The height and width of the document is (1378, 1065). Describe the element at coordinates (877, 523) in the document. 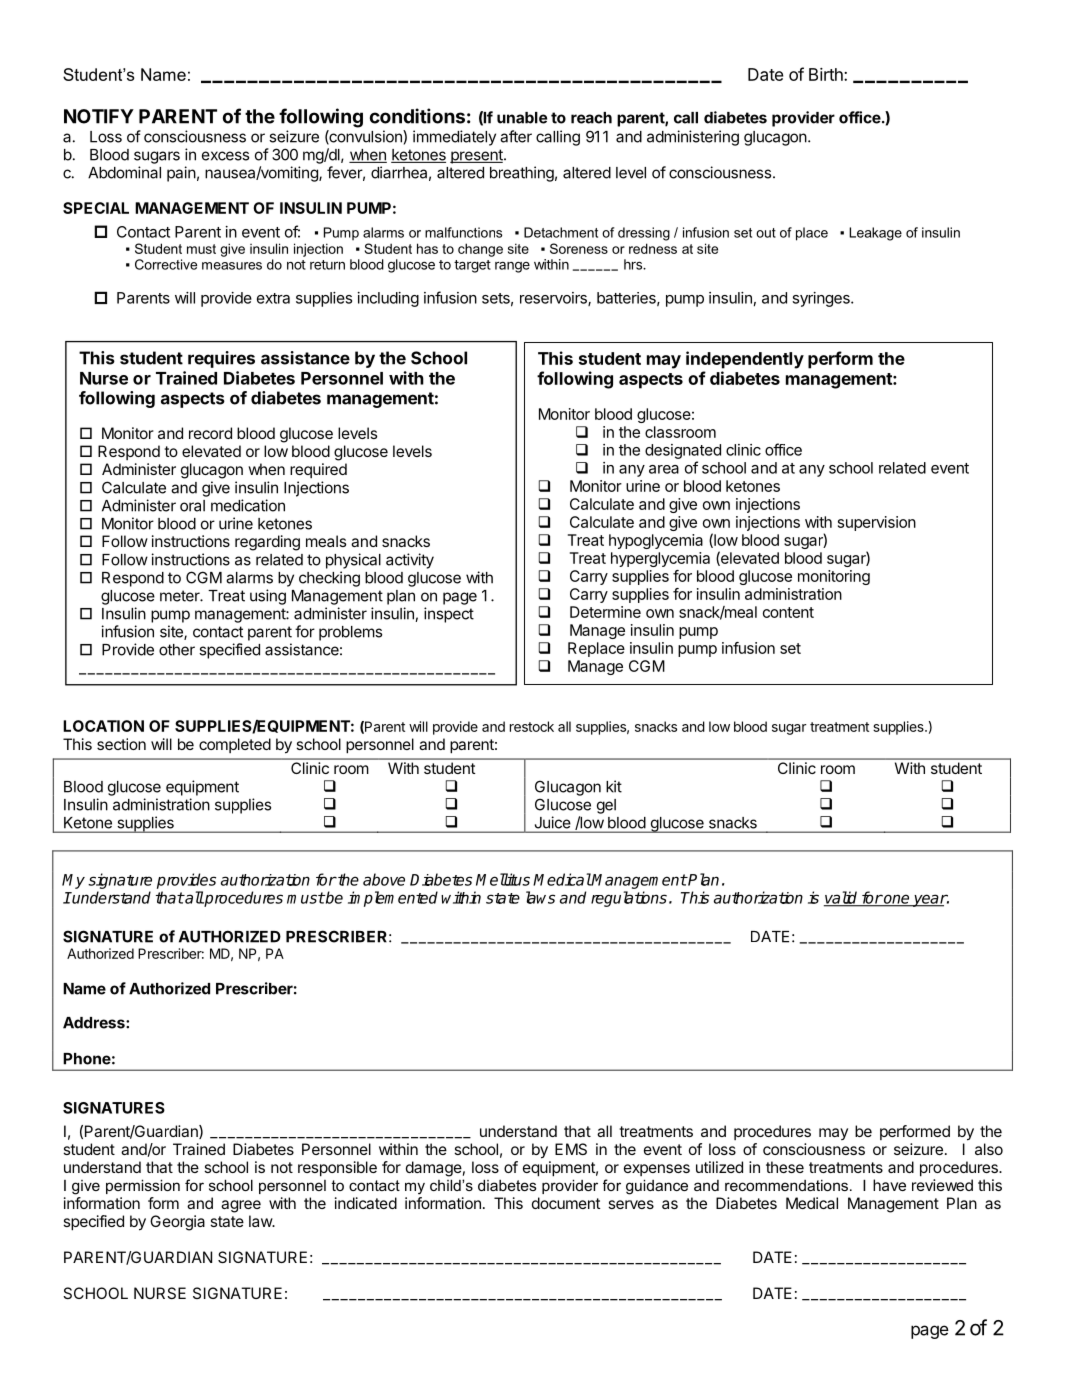

I see `supervision` at that location.
